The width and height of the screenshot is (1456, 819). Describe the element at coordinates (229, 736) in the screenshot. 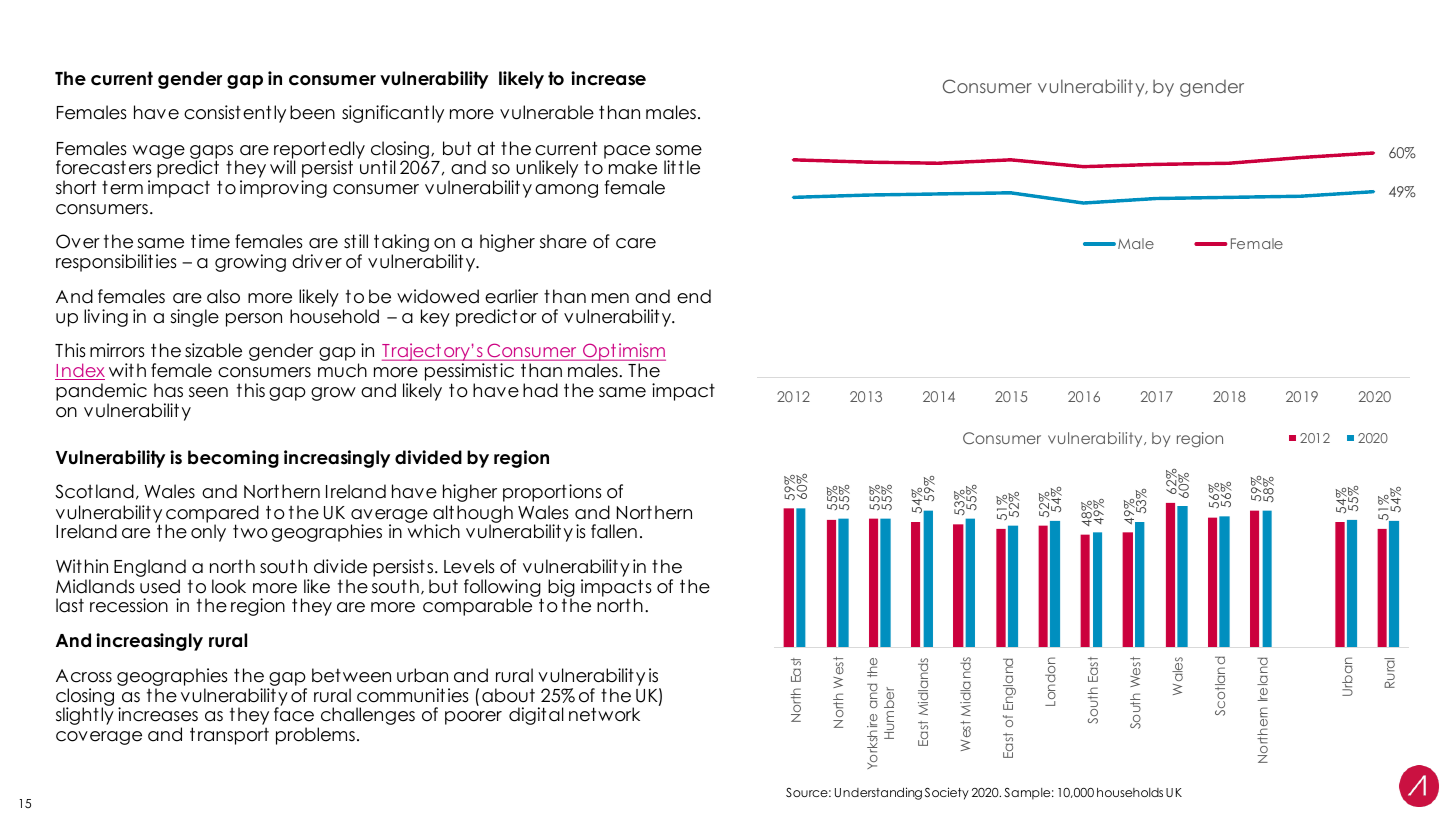

I see `transport` at that location.
